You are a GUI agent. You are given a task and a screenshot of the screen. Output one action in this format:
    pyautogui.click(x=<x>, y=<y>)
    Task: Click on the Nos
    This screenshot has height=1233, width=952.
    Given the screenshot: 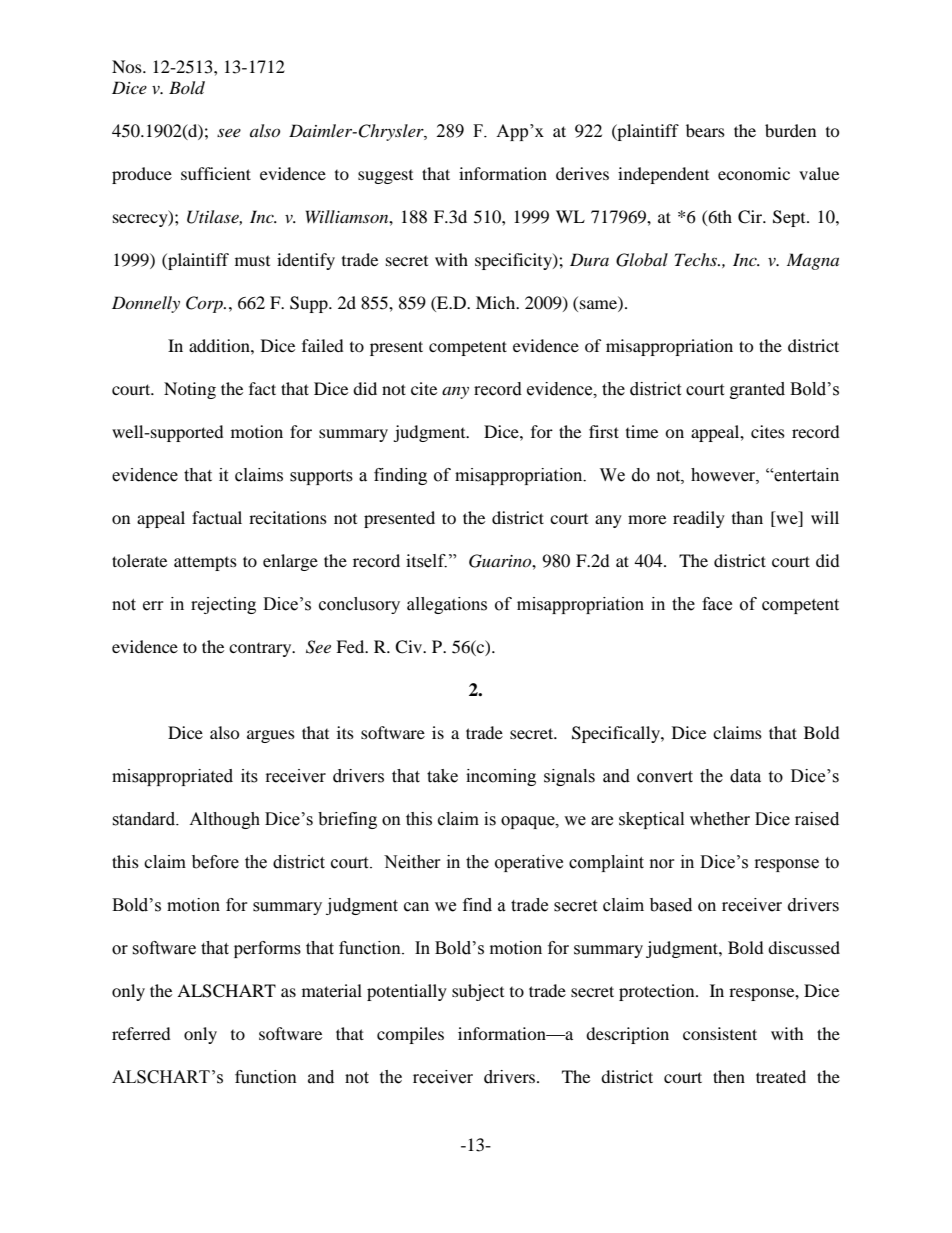 What is the action you would take?
    pyautogui.click(x=128, y=66)
